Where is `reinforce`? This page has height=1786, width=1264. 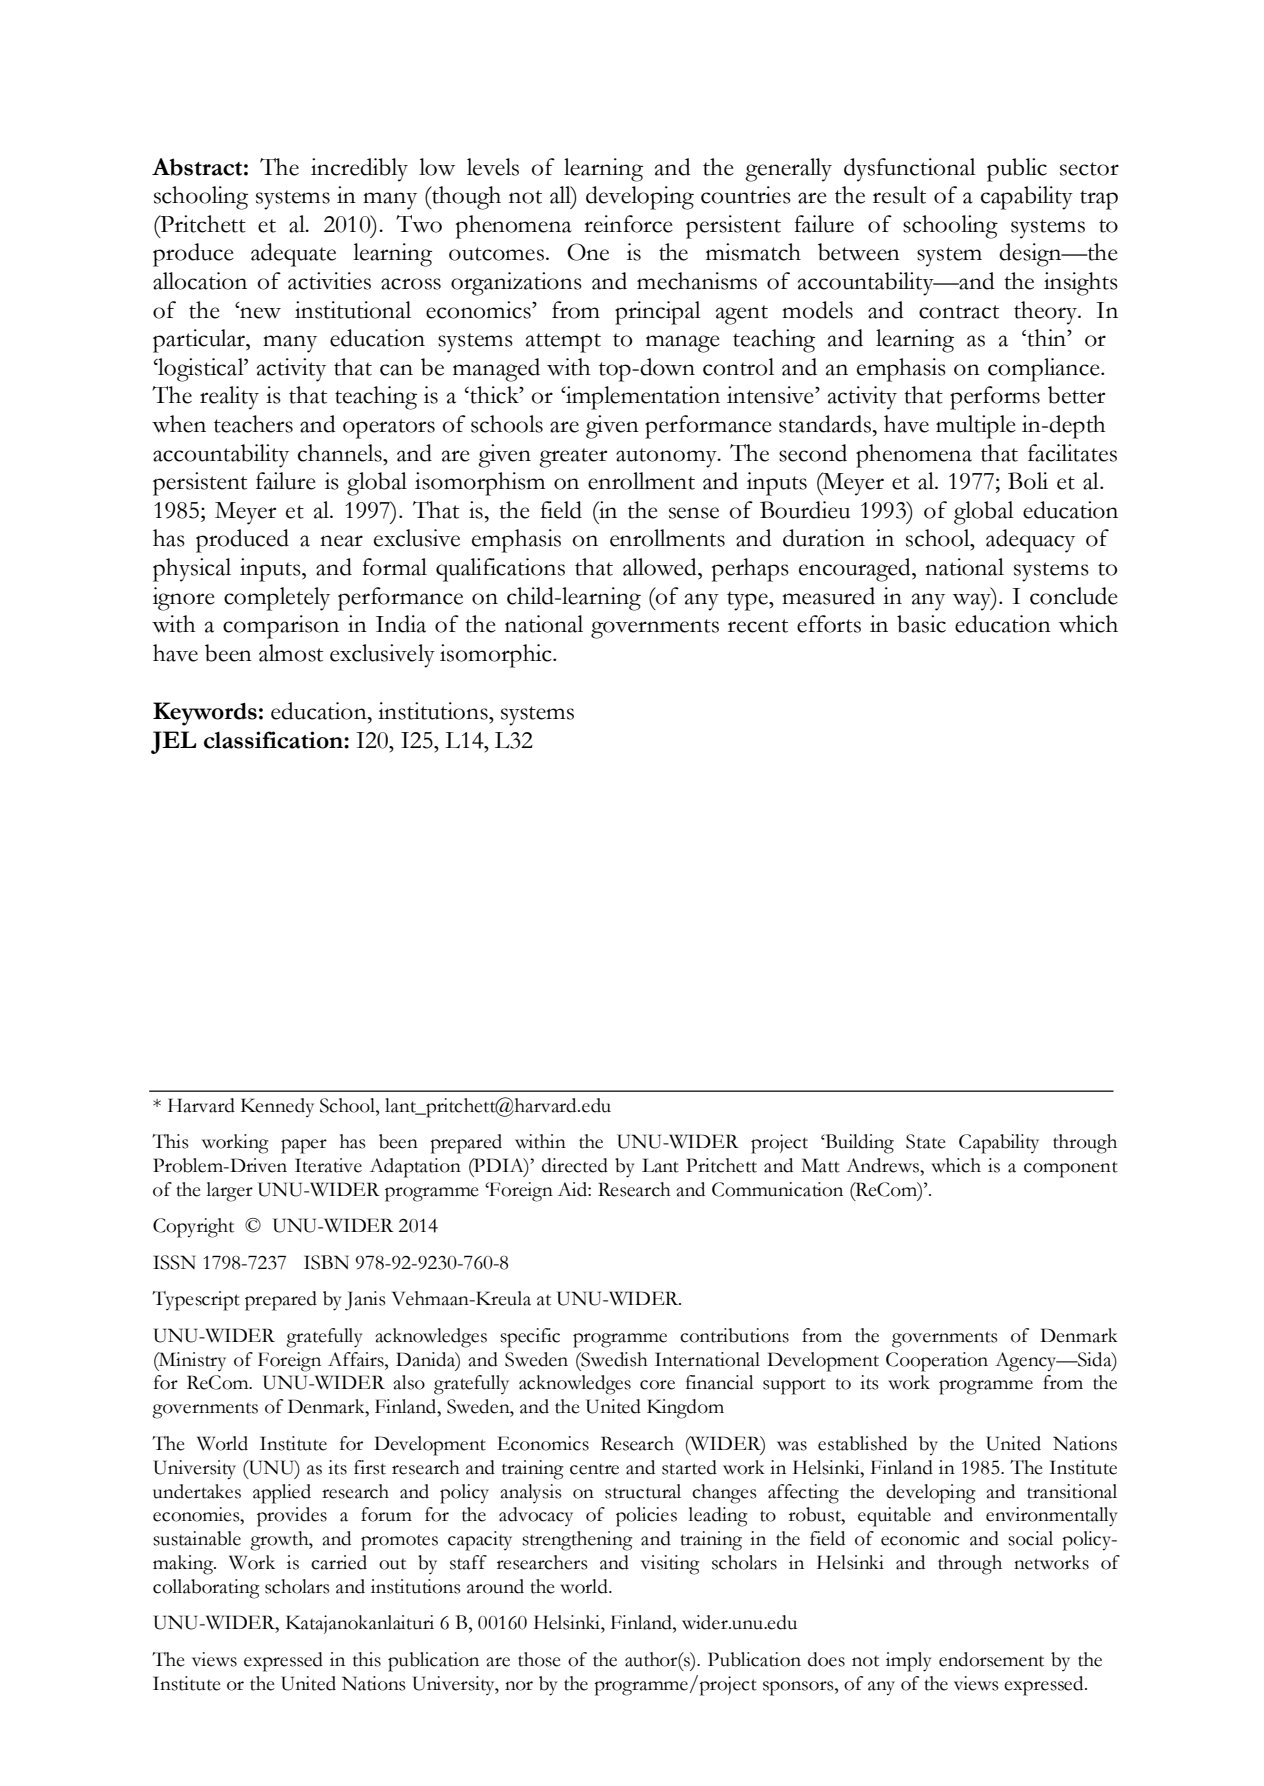
reinforce is located at coordinates (628, 224).
